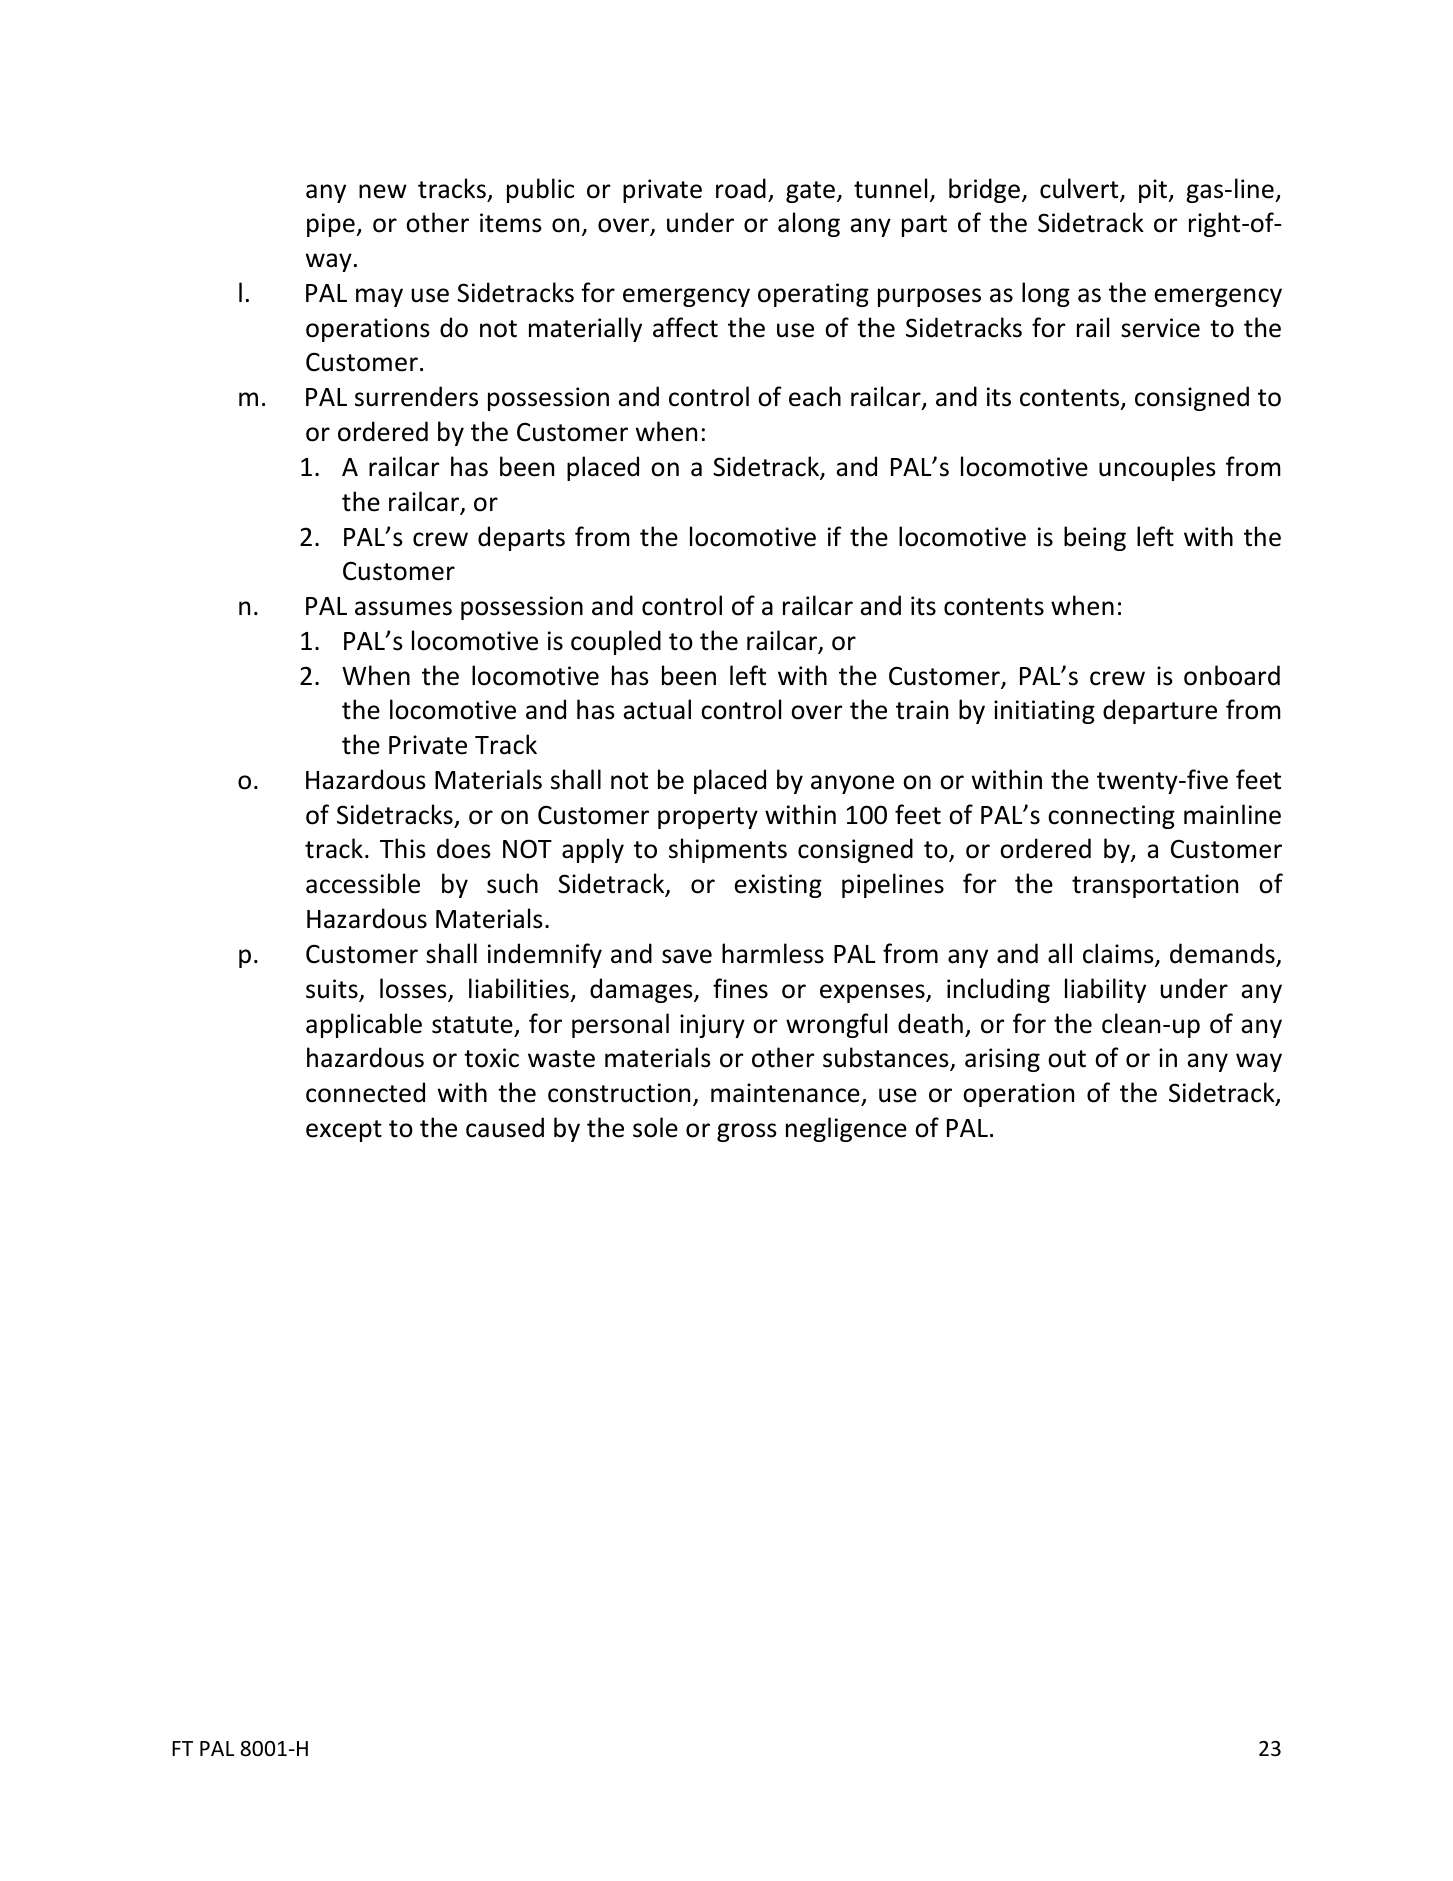  Describe the element at coordinates (1154, 191) in the document. I see `pit` at that location.
